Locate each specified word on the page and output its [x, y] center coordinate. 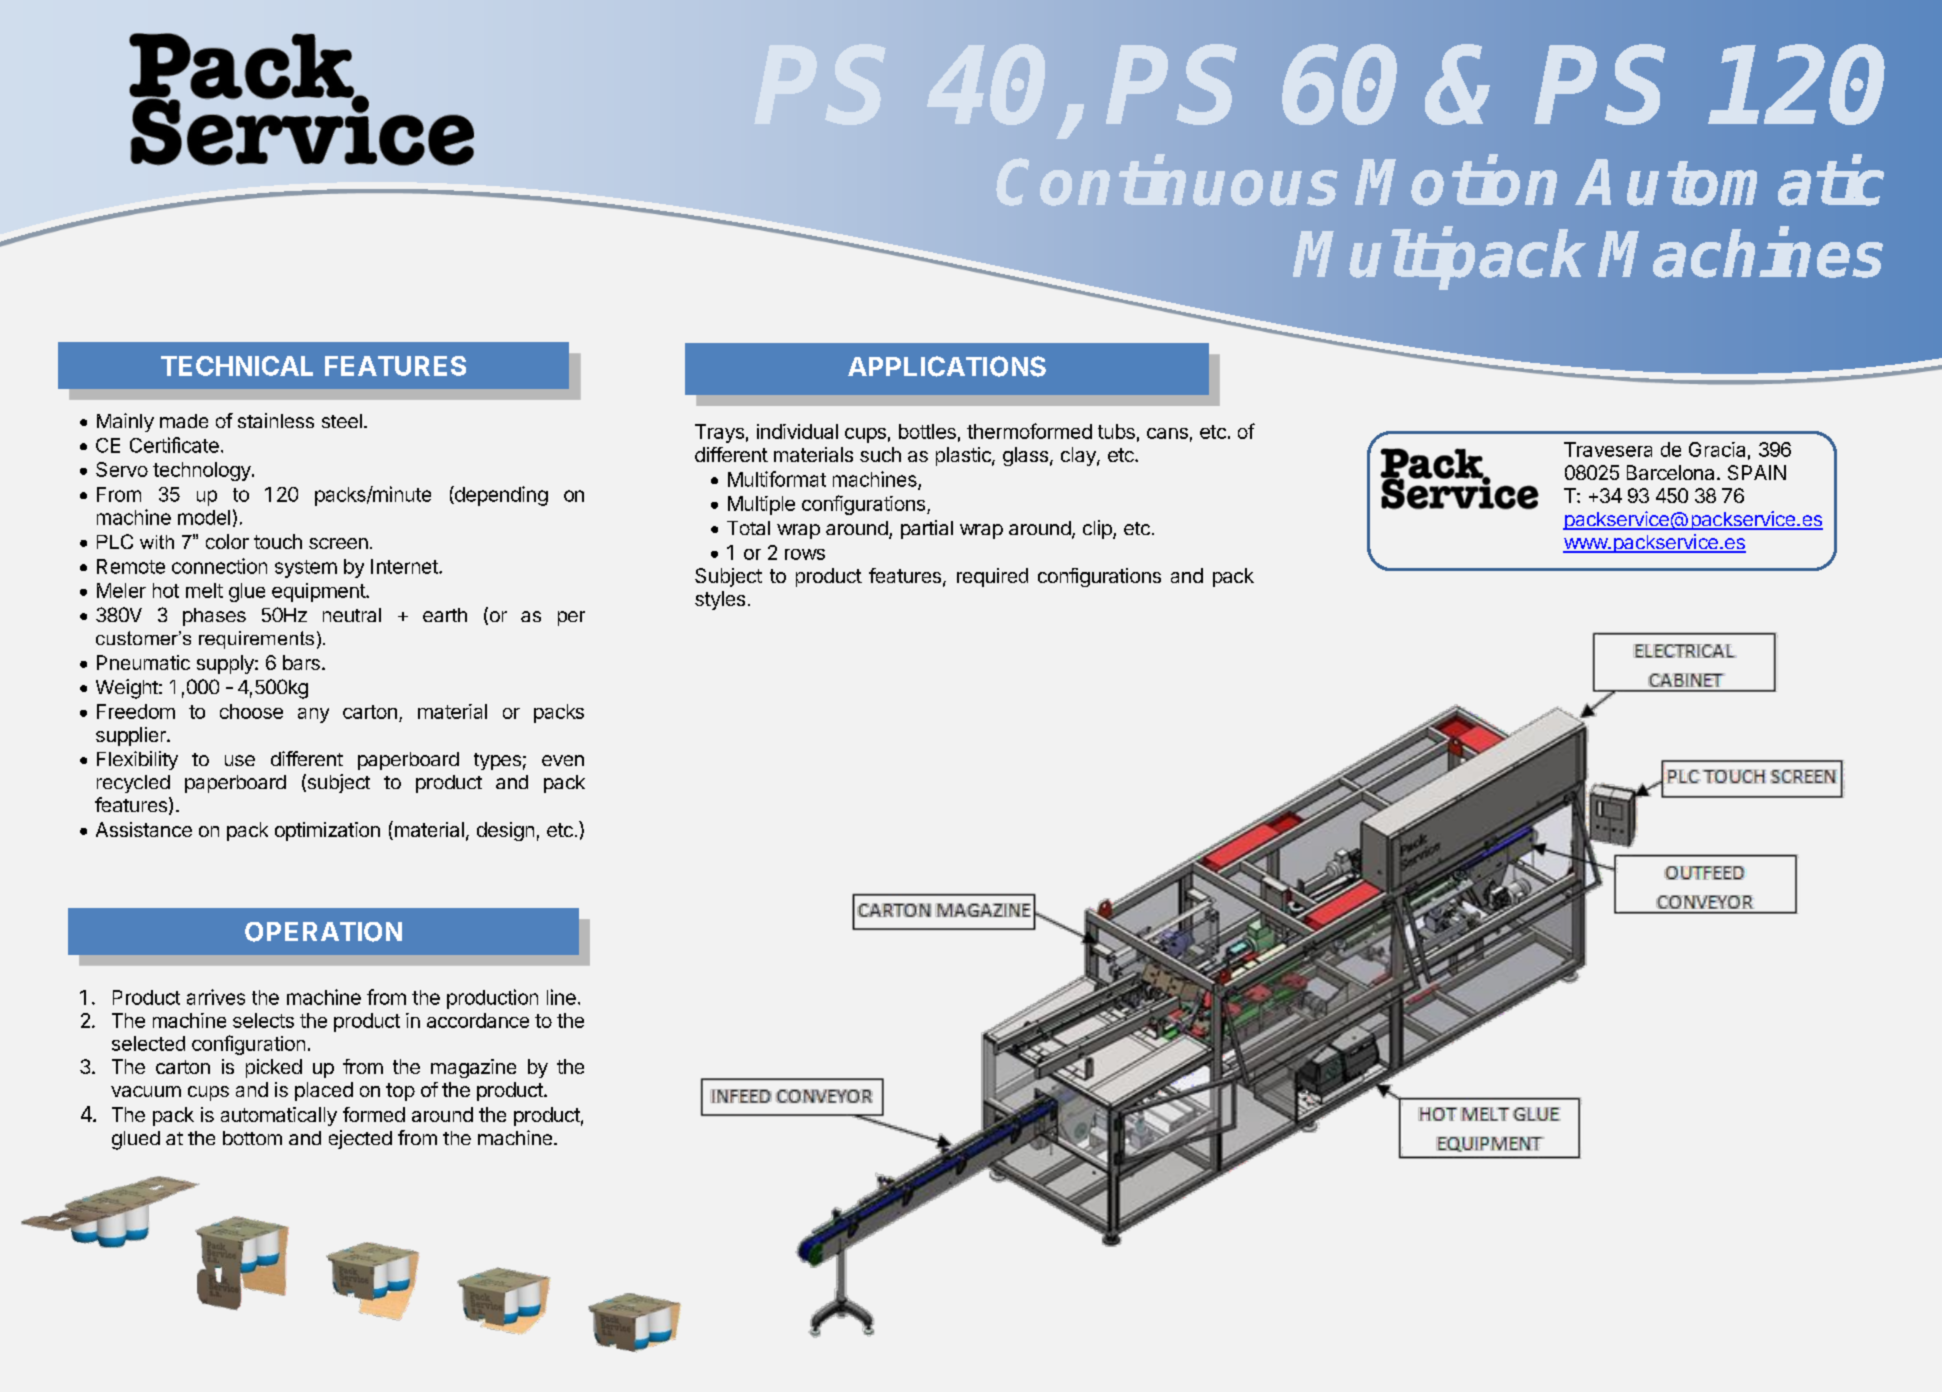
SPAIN [1757, 472]
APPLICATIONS [947, 366]
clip [1098, 529]
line [561, 997]
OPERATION [323, 932]
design [505, 831]
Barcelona [1670, 472]
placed [324, 1091]
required [992, 577]
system [306, 569]
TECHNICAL [237, 366]
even [563, 760]
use [240, 760]
